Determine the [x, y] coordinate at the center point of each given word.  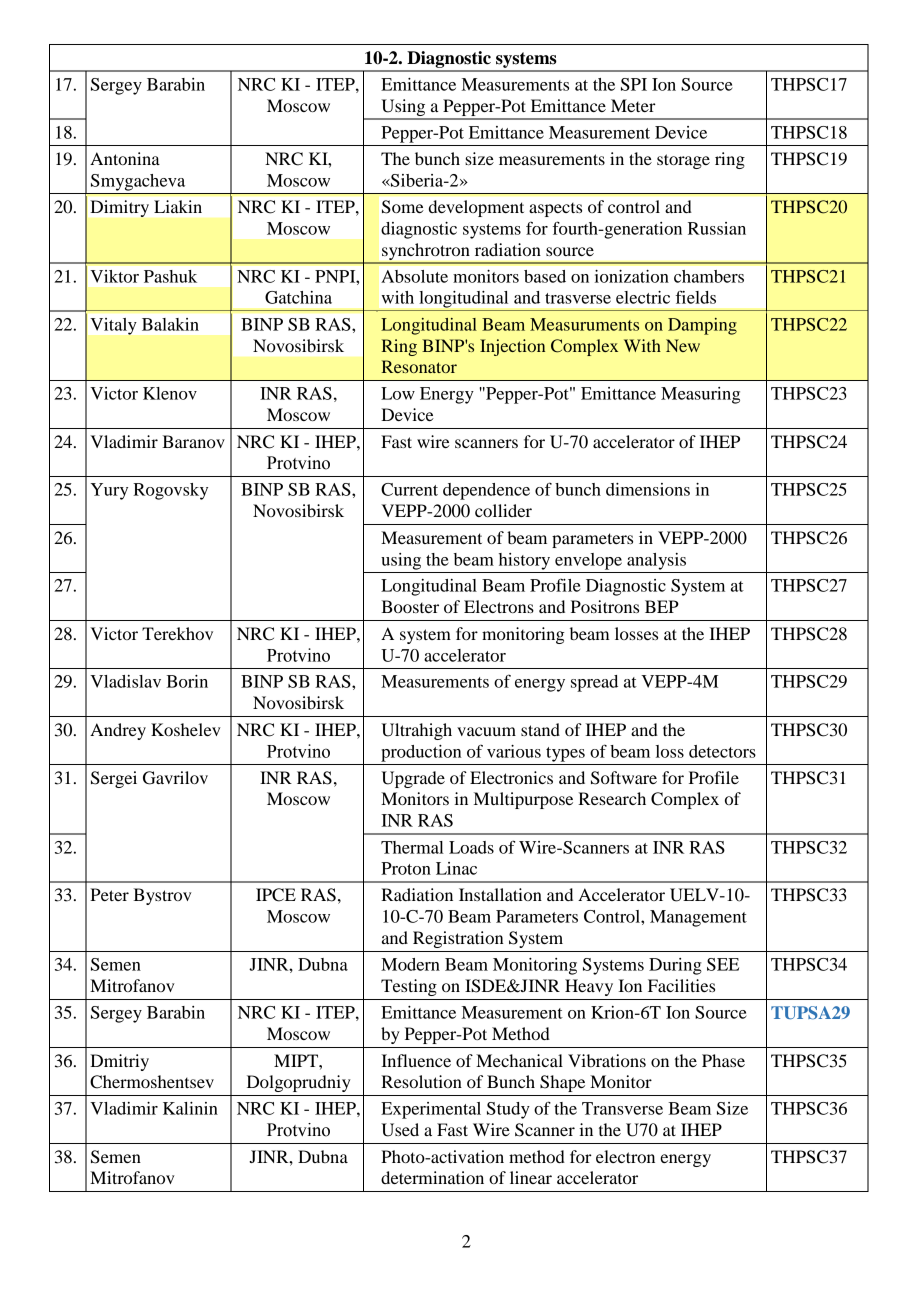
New [683, 345]
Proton [406, 868]
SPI [634, 84]
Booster [410, 606]
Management [698, 918]
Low [398, 393]
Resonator [419, 366]
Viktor [114, 276]
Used [400, 1130]
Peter [109, 894]
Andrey [118, 731]
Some [403, 207]
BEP [662, 606]
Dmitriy [119, 1062]
